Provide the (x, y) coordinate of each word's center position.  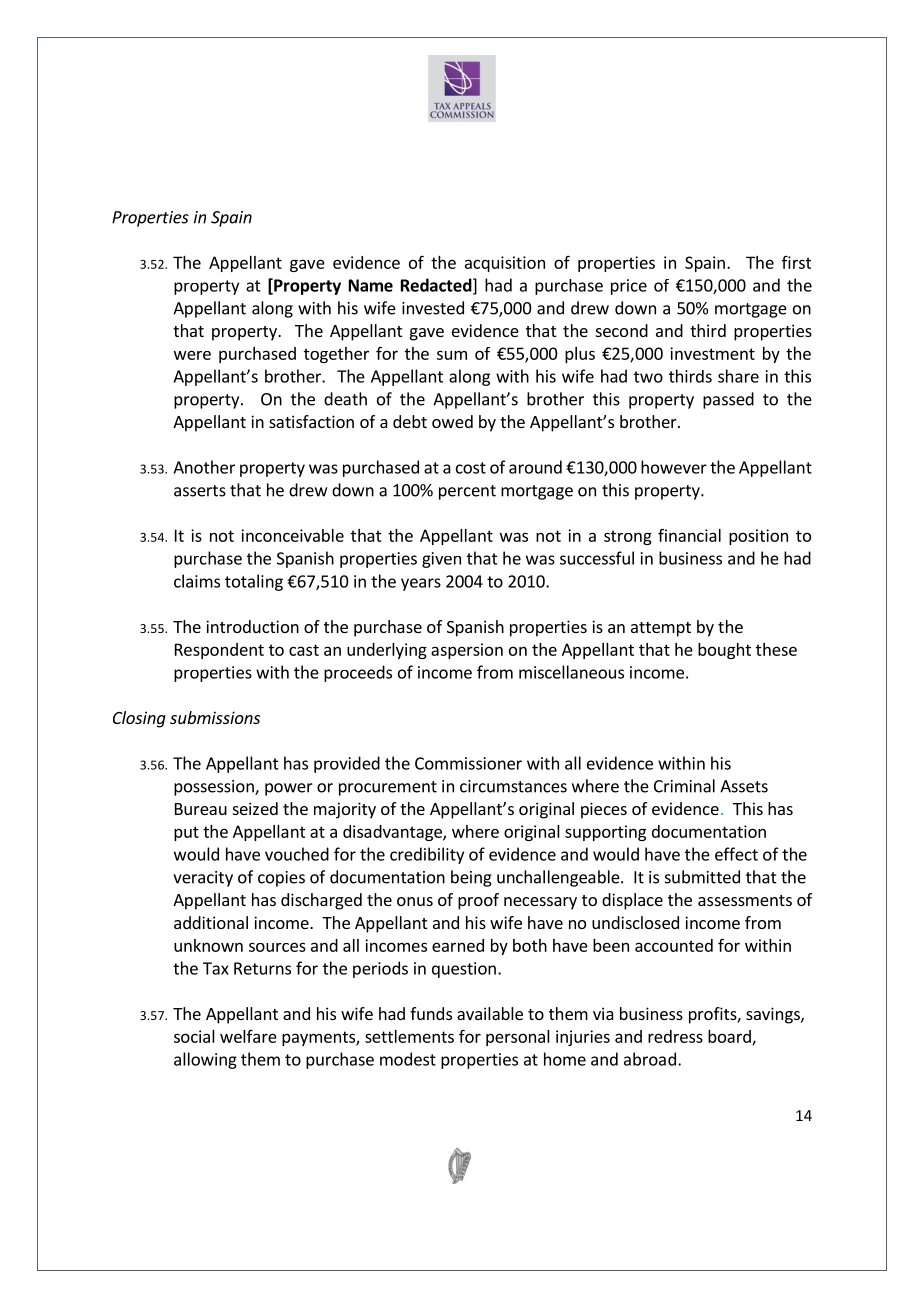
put (186, 833)
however (674, 467)
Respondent (219, 651)
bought (724, 651)
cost (471, 468)
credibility (427, 855)
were (192, 355)
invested (433, 308)
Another (204, 467)
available (490, 1013)
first (796, 262)
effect (736, 854)
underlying (387, 651)
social (194, 1036)
